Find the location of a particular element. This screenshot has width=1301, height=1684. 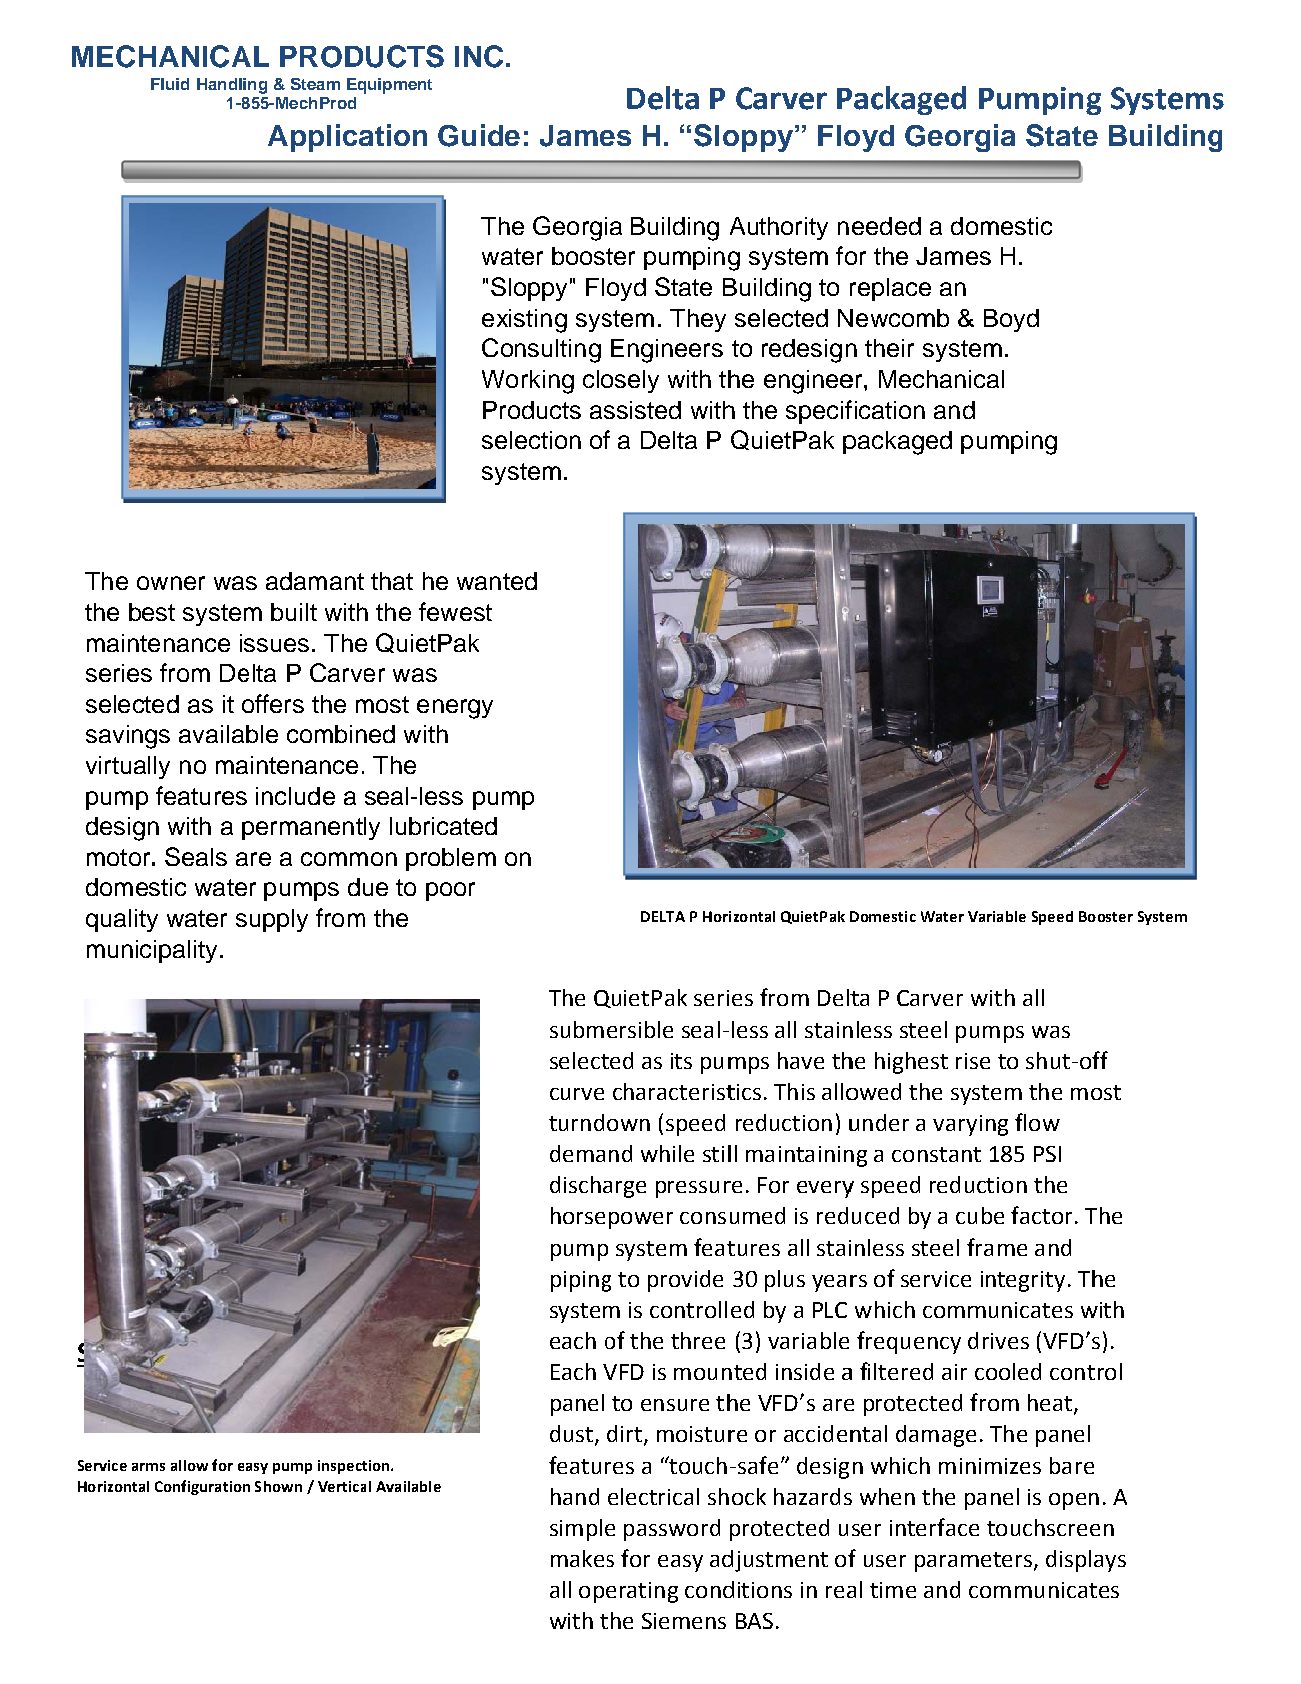

problem is located at coordinates (451, 859).
